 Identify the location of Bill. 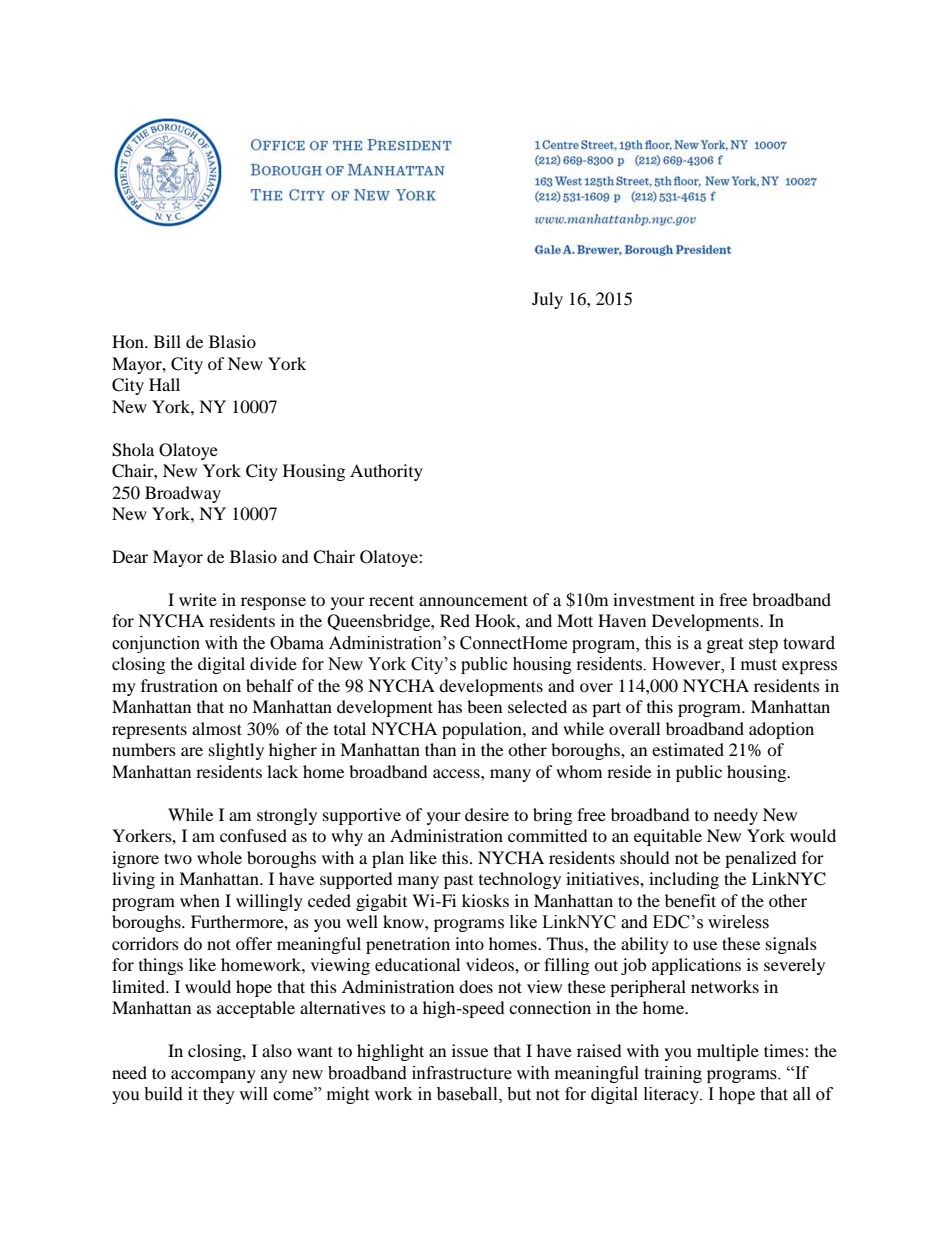
(167, 341).
